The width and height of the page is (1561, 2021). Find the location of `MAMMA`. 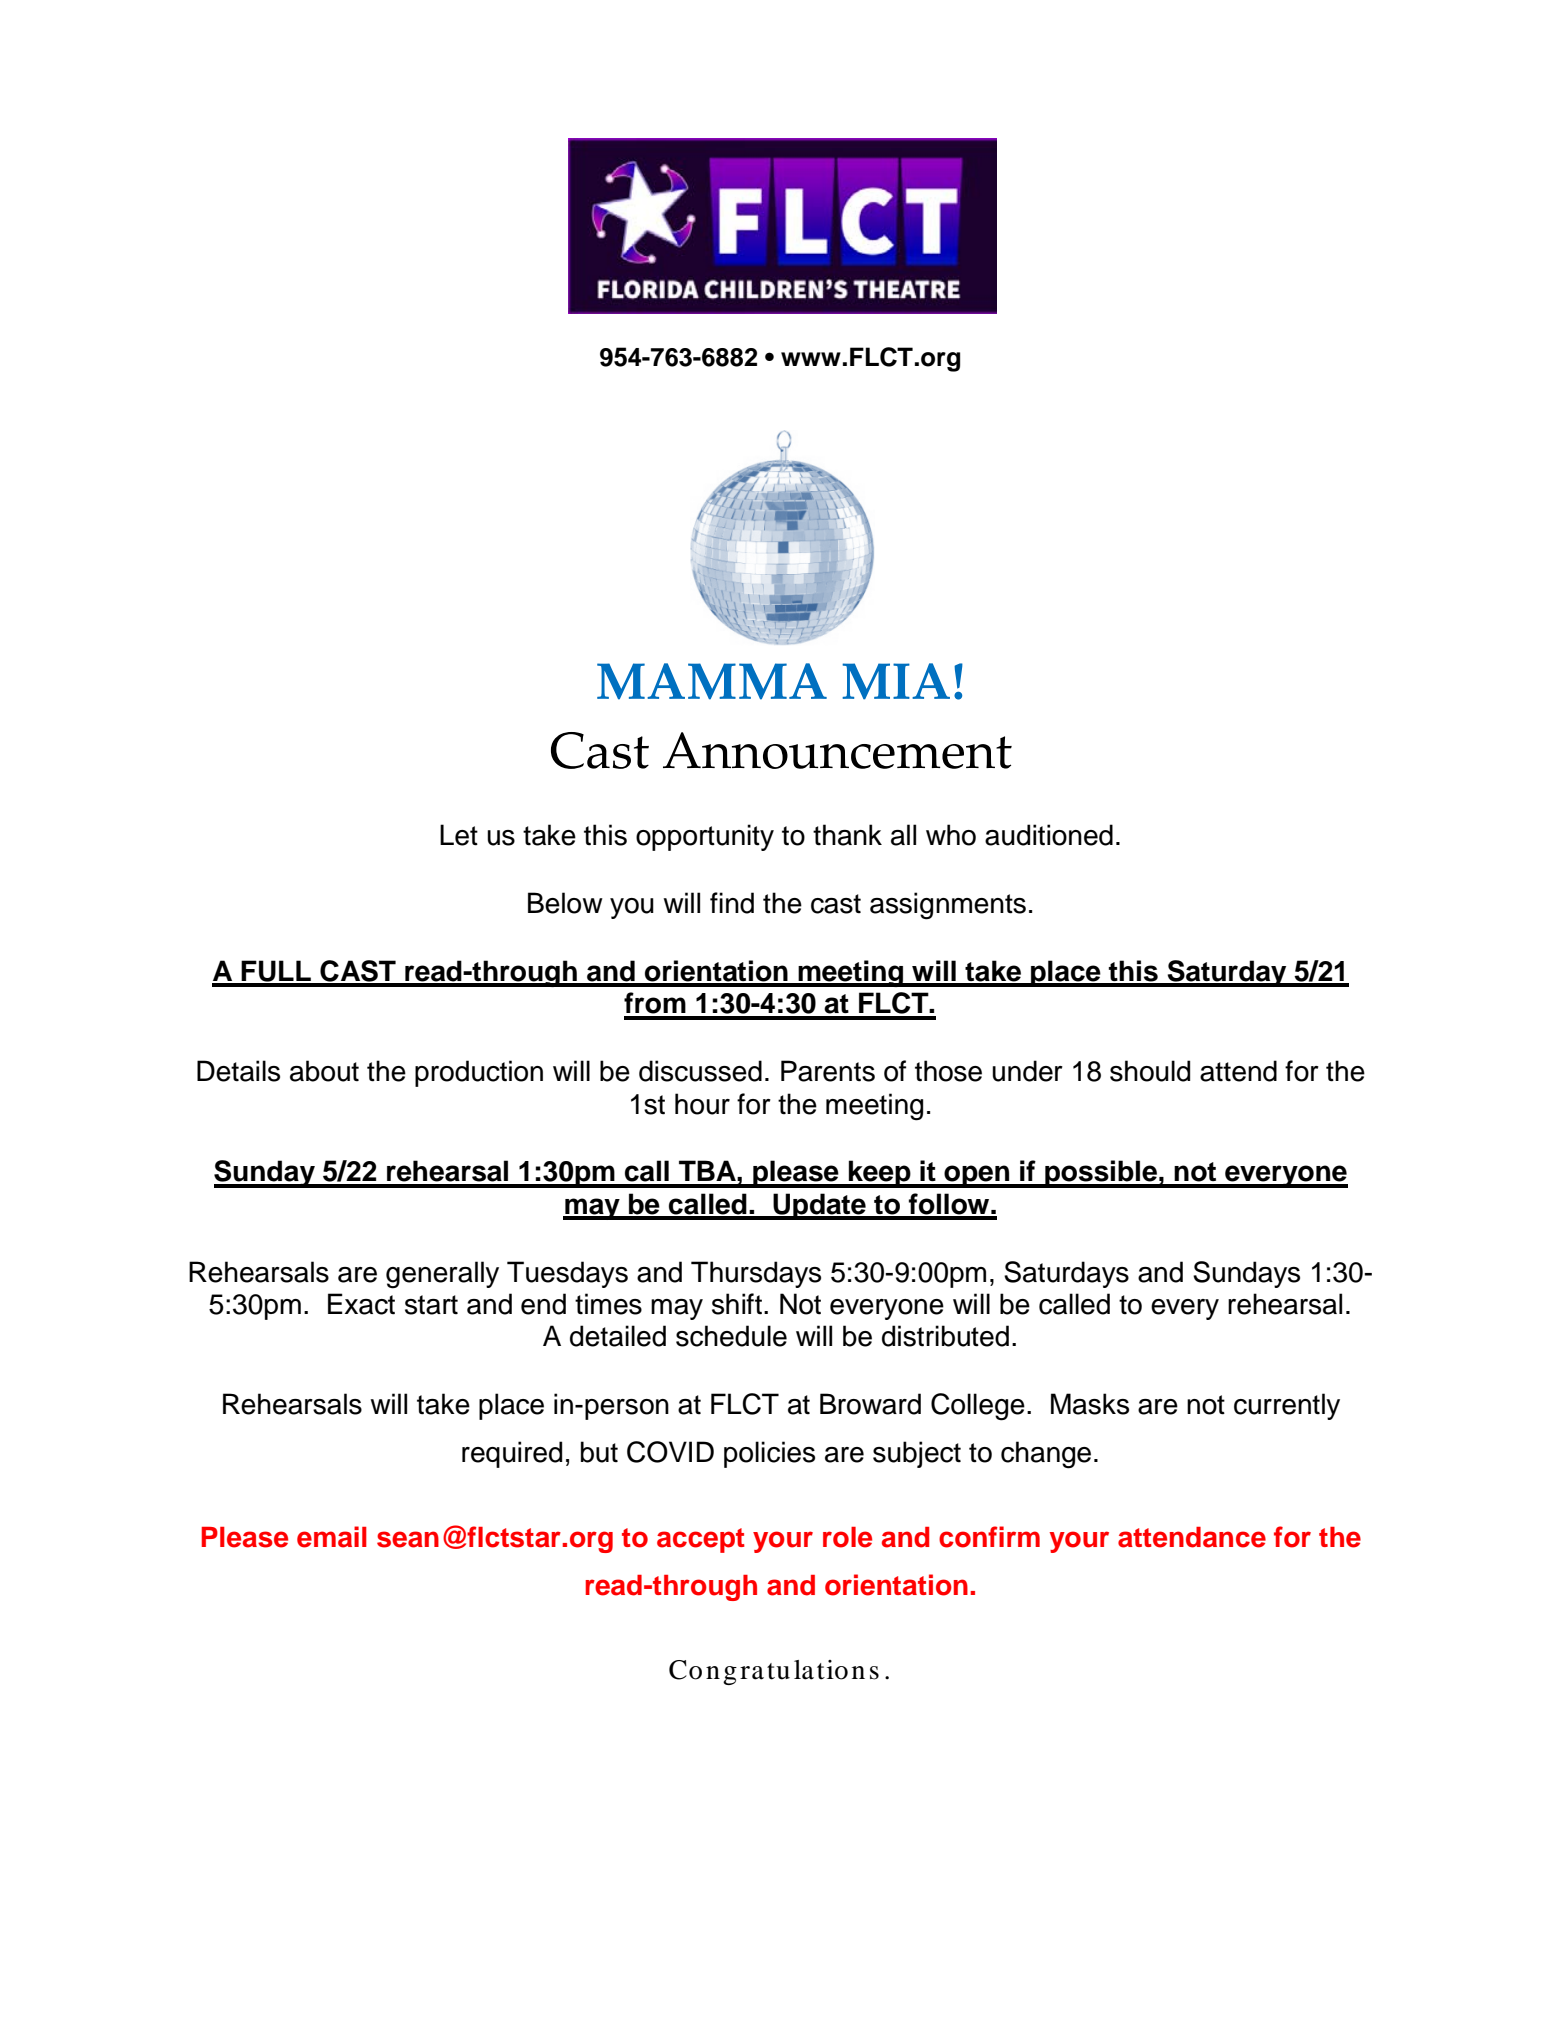

MAMMA is located at coordinates (712, 681).
